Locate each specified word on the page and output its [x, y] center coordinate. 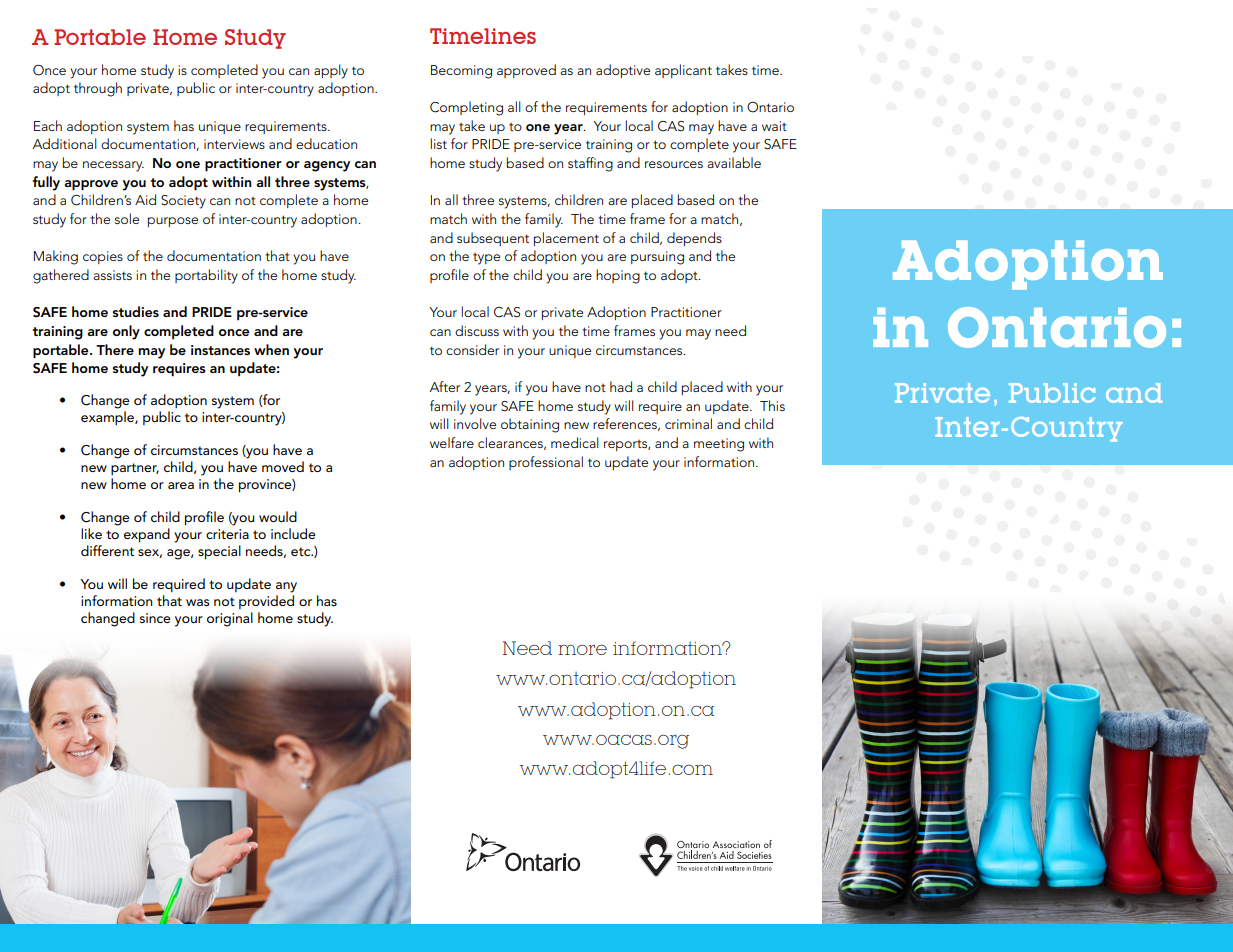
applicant [683, 71]
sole [127, 218]
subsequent [493, 239]
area [181, 485]
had [621, 386]
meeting [719, 445]
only [126, 332]
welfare [452, 442]
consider [472, 349]
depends [694, 239]
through [98, 89]
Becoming [461, 72]
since [155, 618]
